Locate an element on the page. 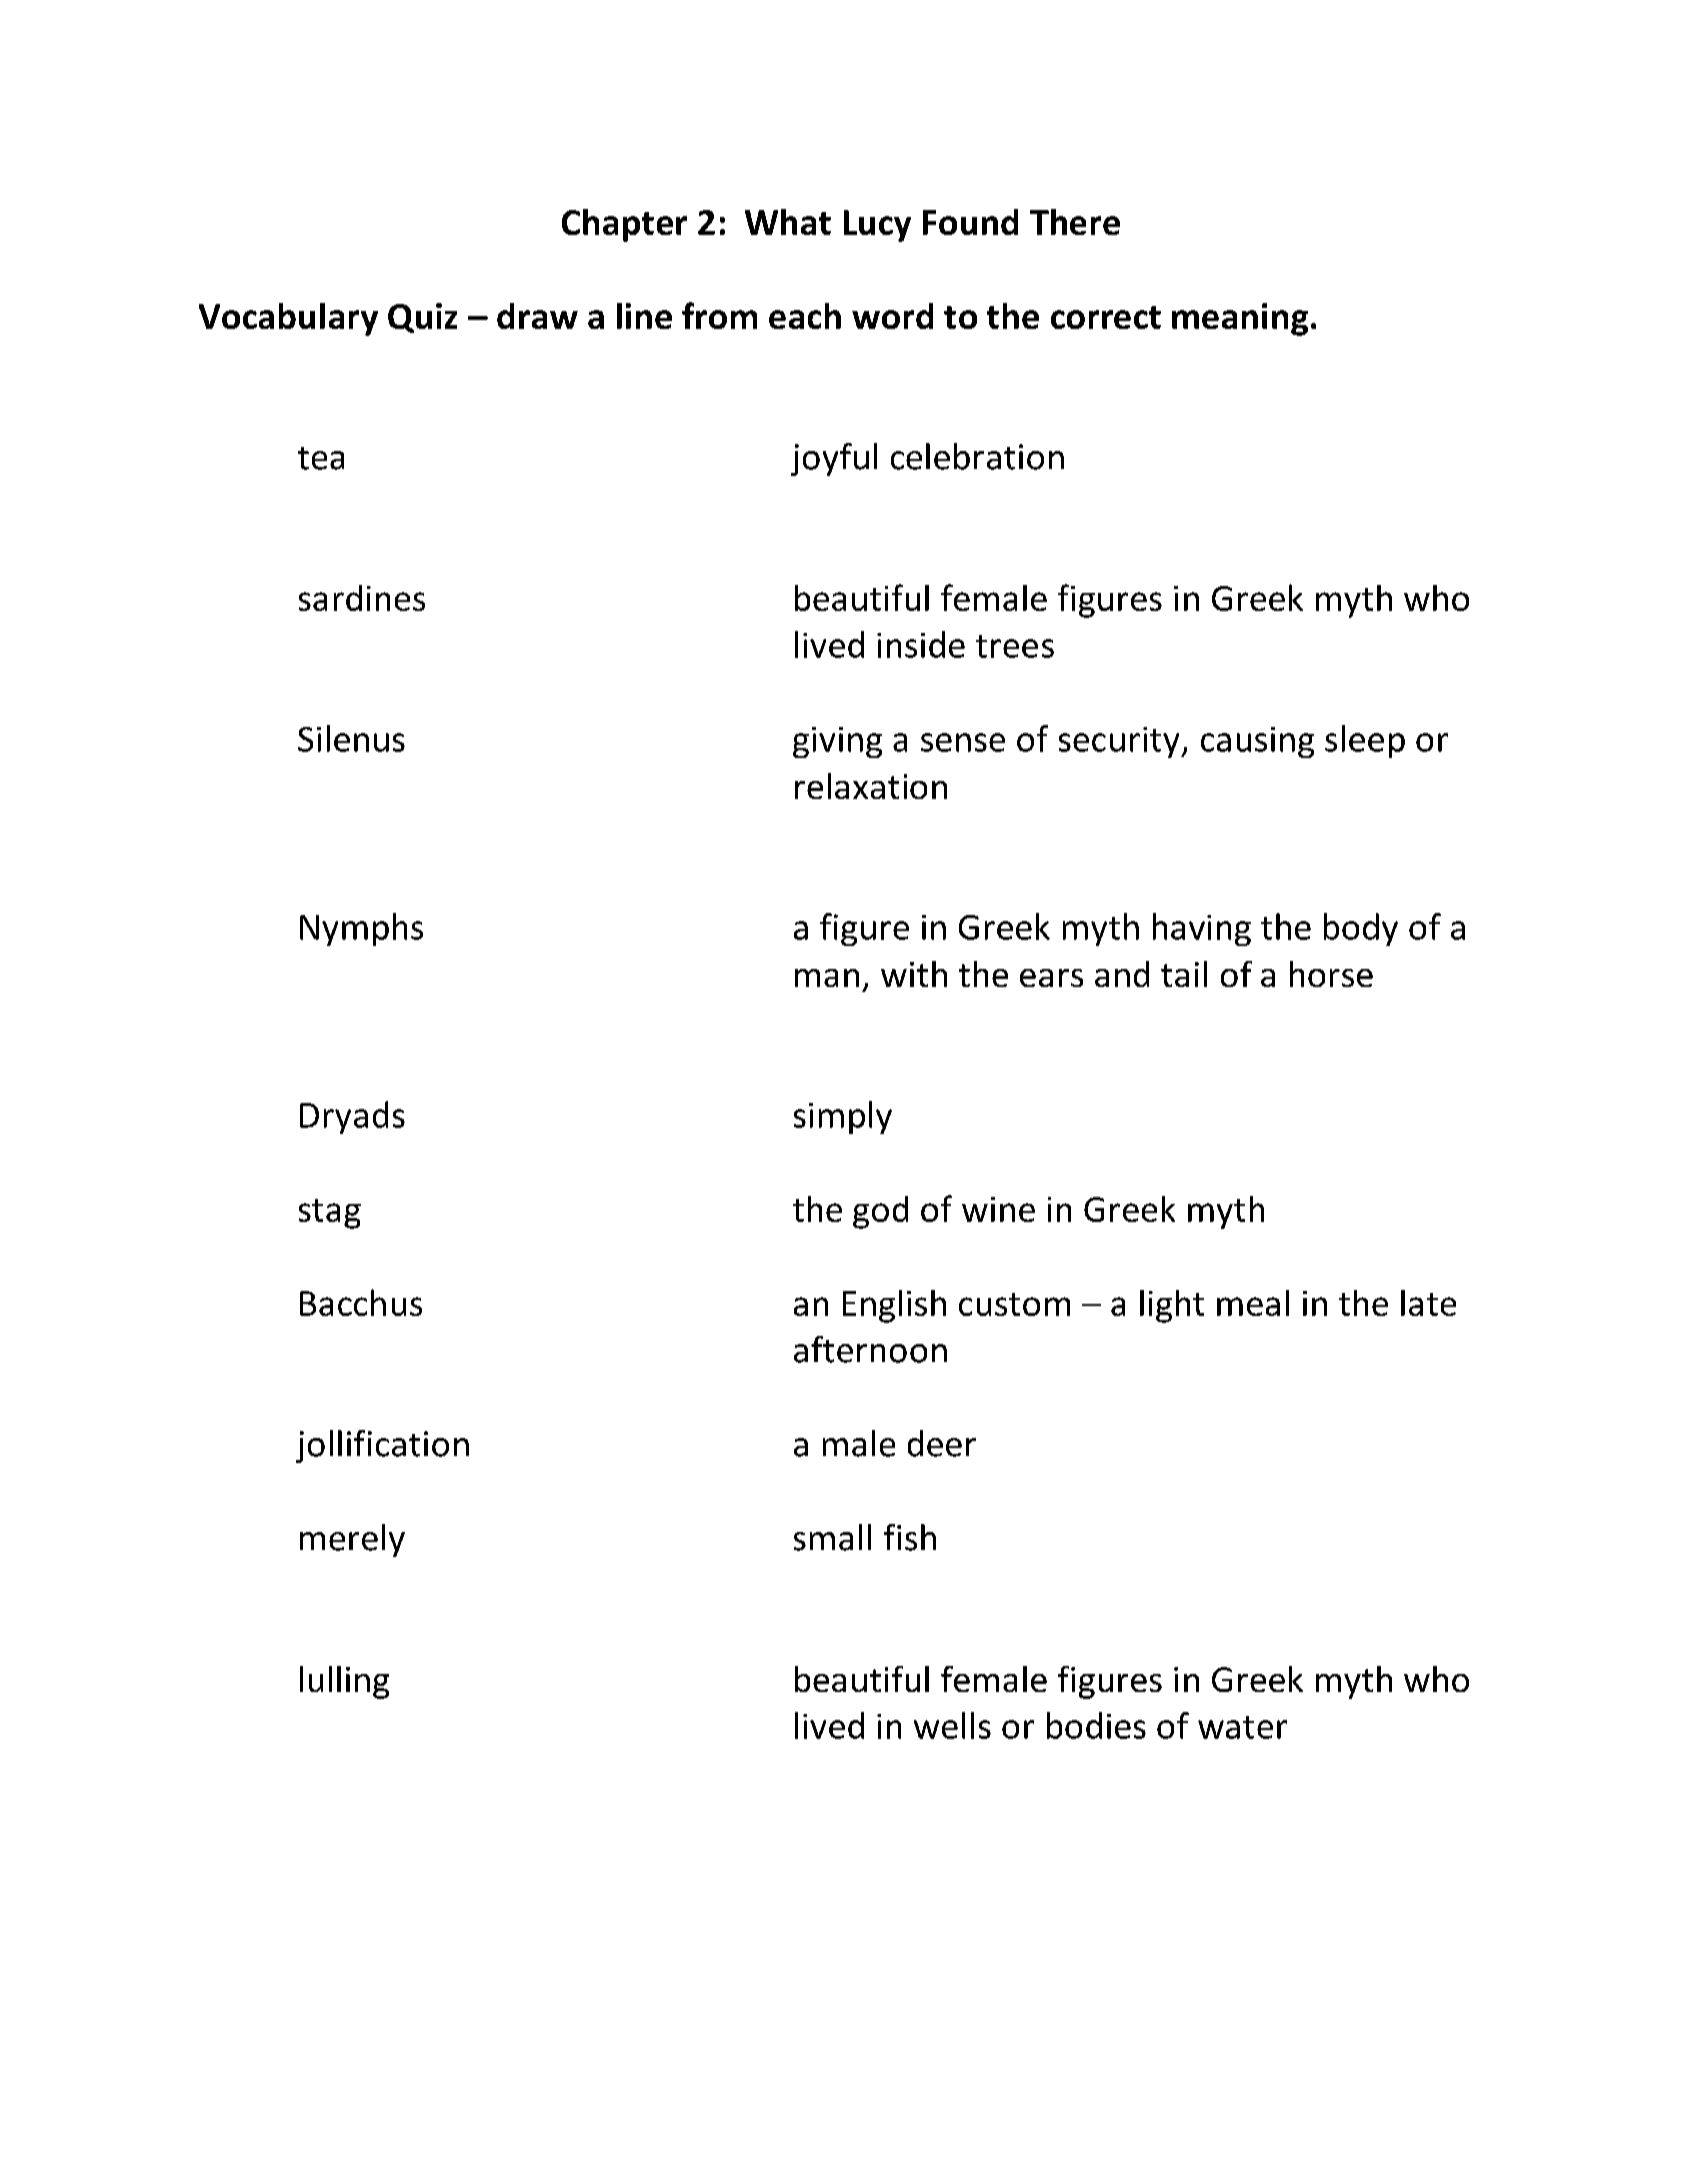 The width and height of the image is (1682, 2177). Quiz is located at coordinates (422, 318).
